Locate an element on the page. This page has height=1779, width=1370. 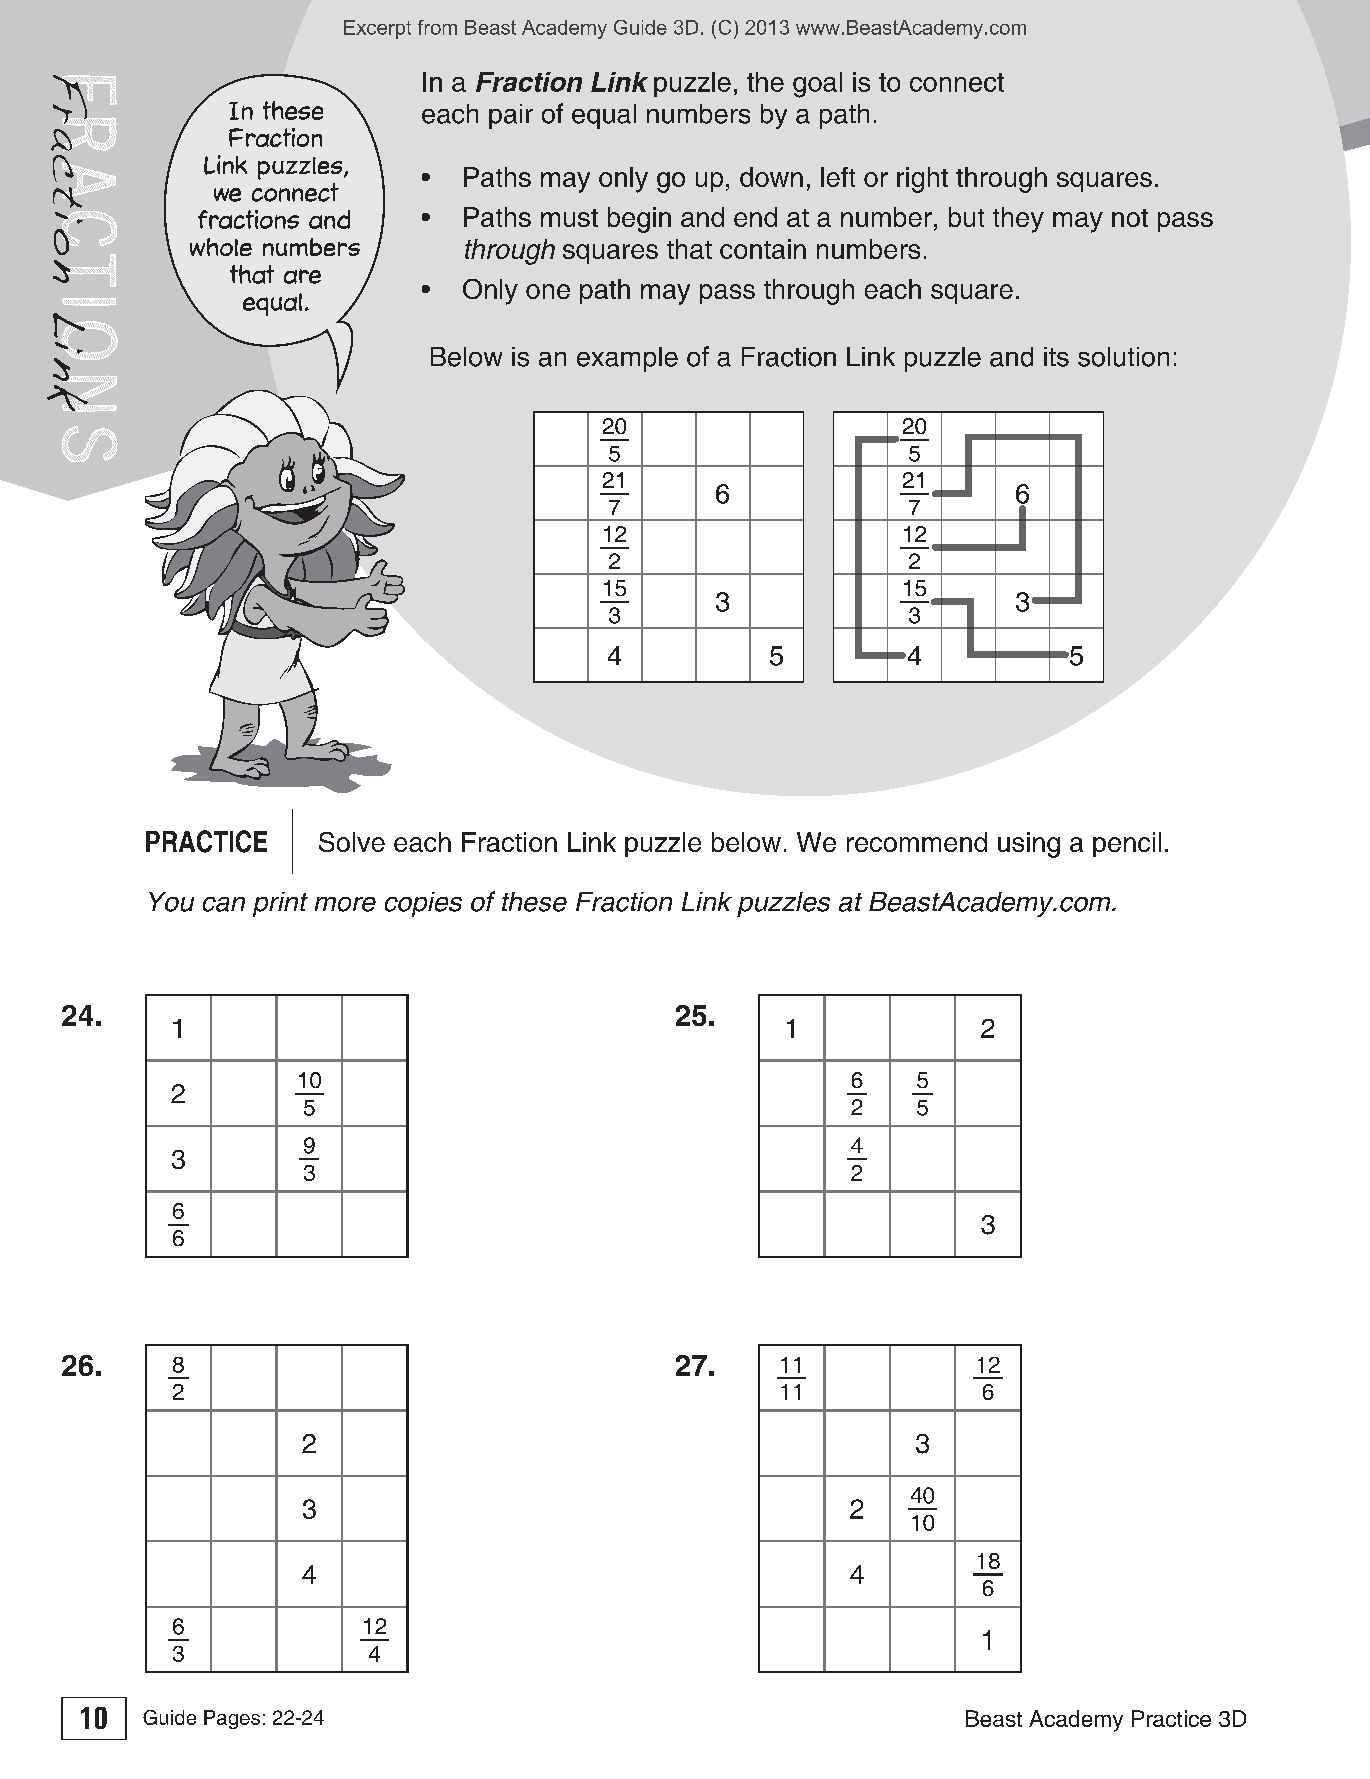
Pages is located at coordinates (232, 1719).
